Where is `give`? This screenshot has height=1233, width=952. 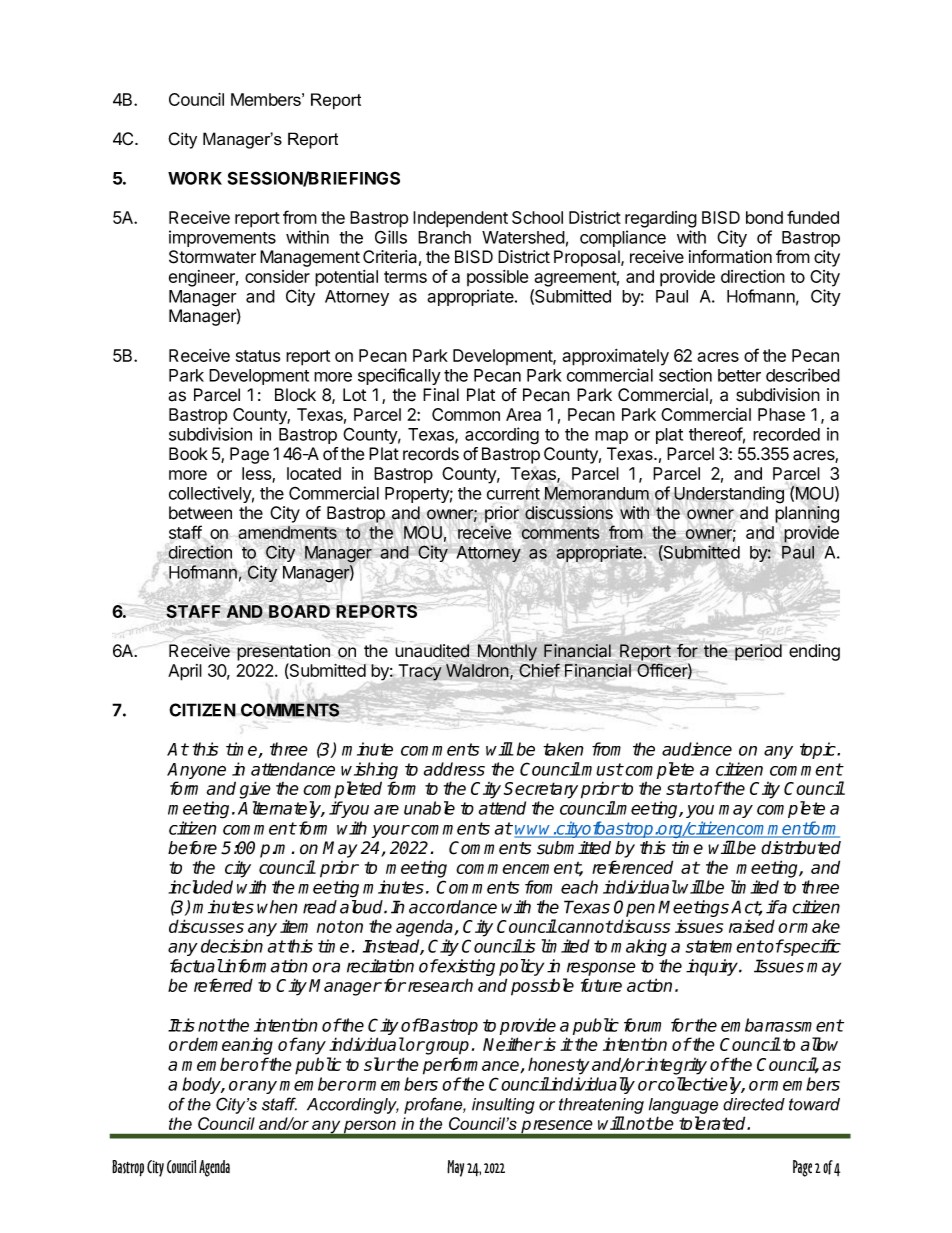 give is located at coordinates (255, 790).
